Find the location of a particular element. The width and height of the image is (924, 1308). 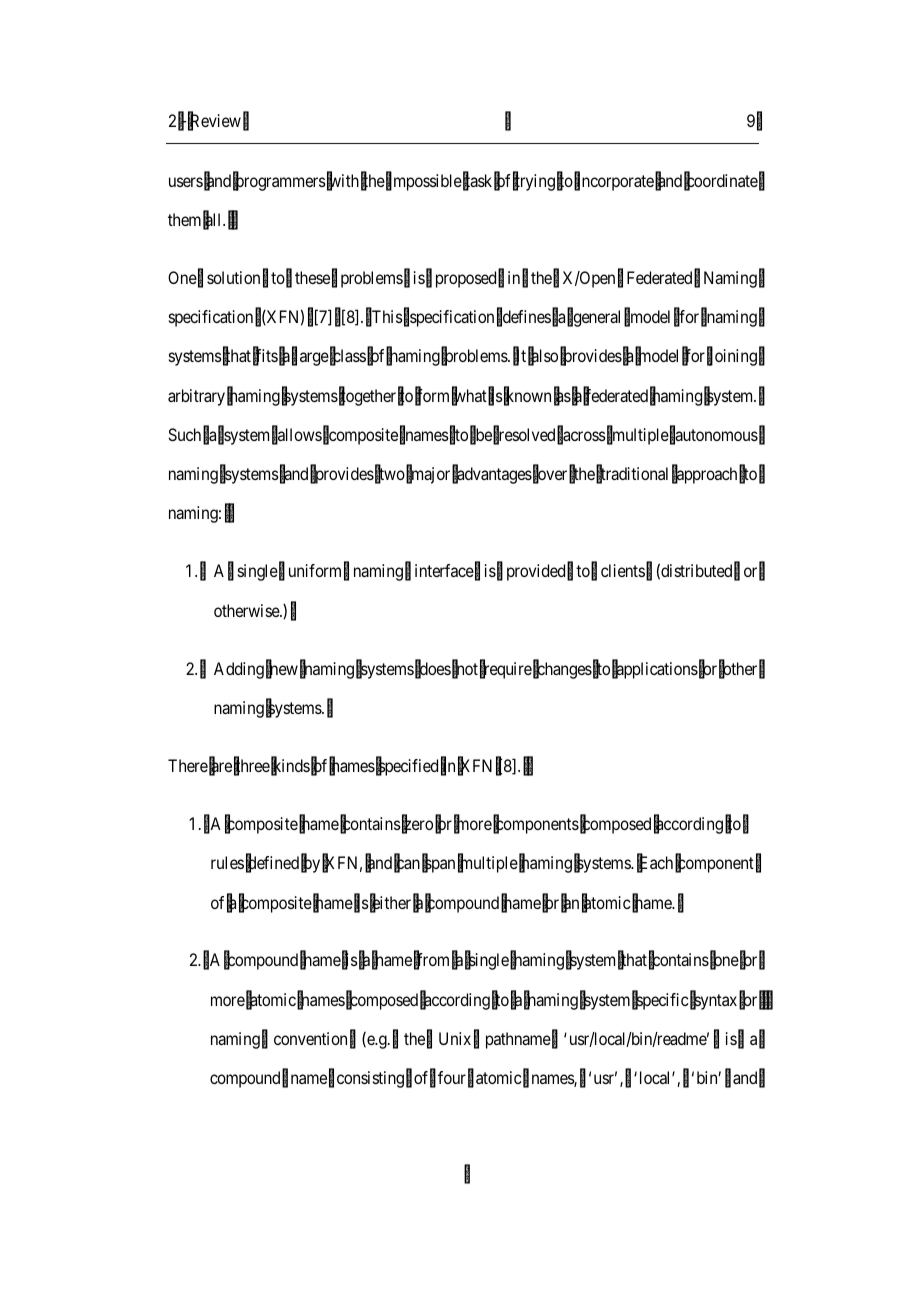

convention is located at coordinates (310, 1038).
